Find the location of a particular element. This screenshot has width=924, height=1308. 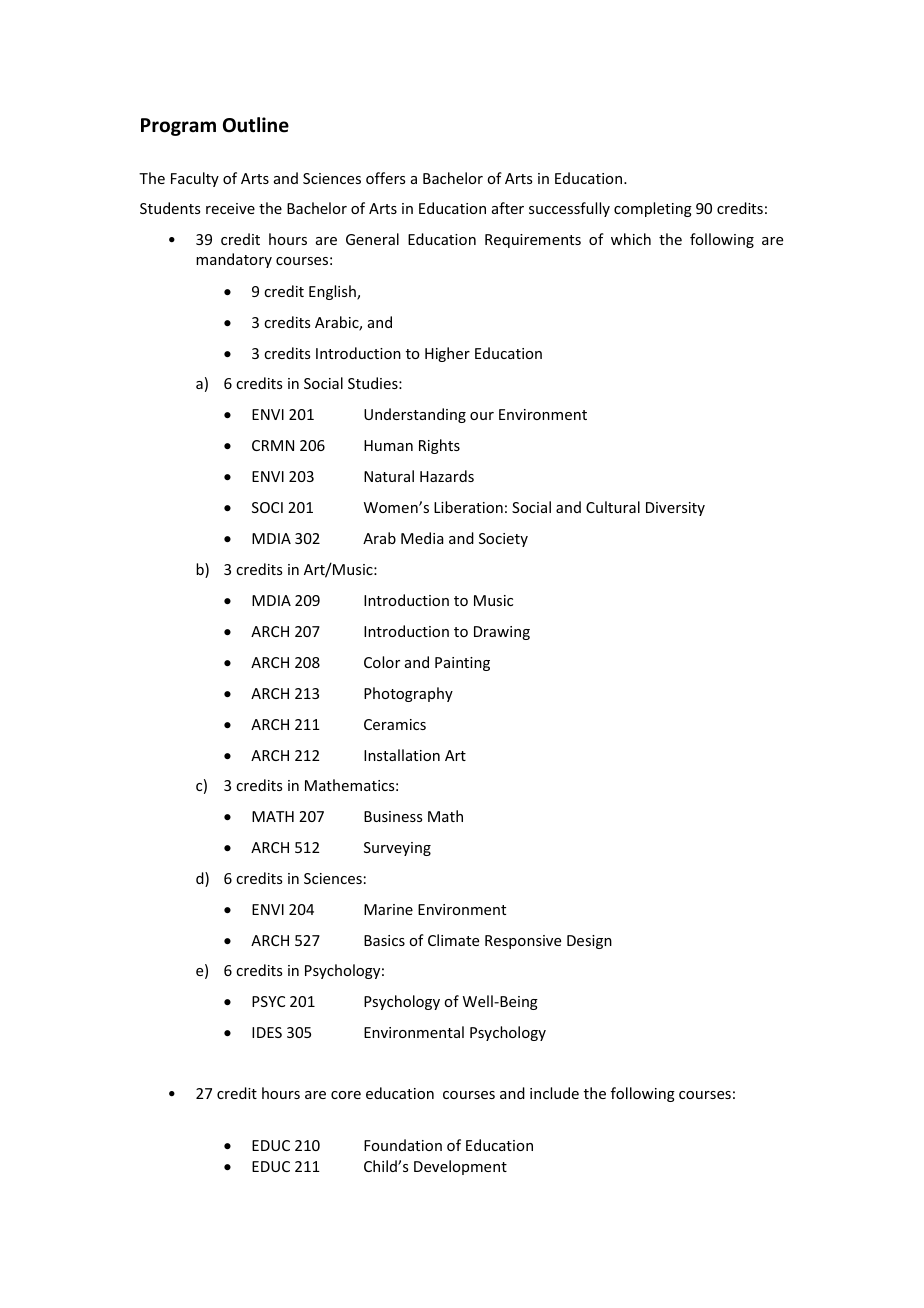

include is located at coordinates (554, 1093).
